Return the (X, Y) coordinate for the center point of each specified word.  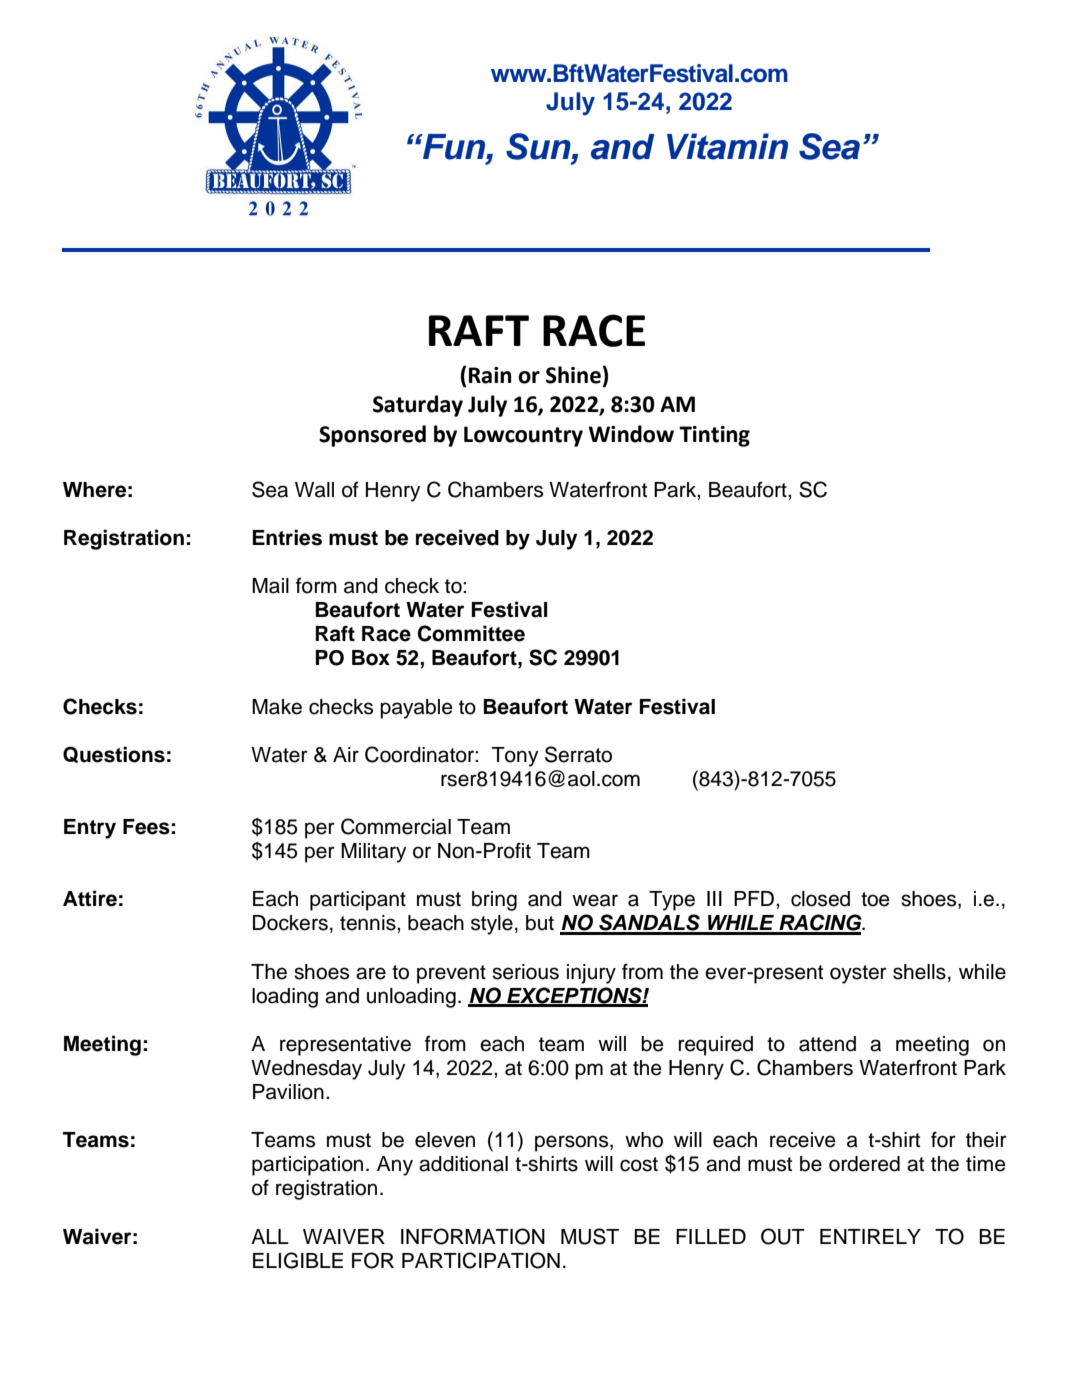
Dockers (290, 923)
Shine (573, 375)
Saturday (418, 406)
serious (525, 972)
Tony (515, 757)
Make (277, 707)
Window (631, 434)
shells (919, 972)
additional (463, 1164)
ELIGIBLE (298, 1260)
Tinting (714, 436)
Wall (314, 490)
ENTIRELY (870, 1236)
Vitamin (727, 146)
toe (875, 899)
